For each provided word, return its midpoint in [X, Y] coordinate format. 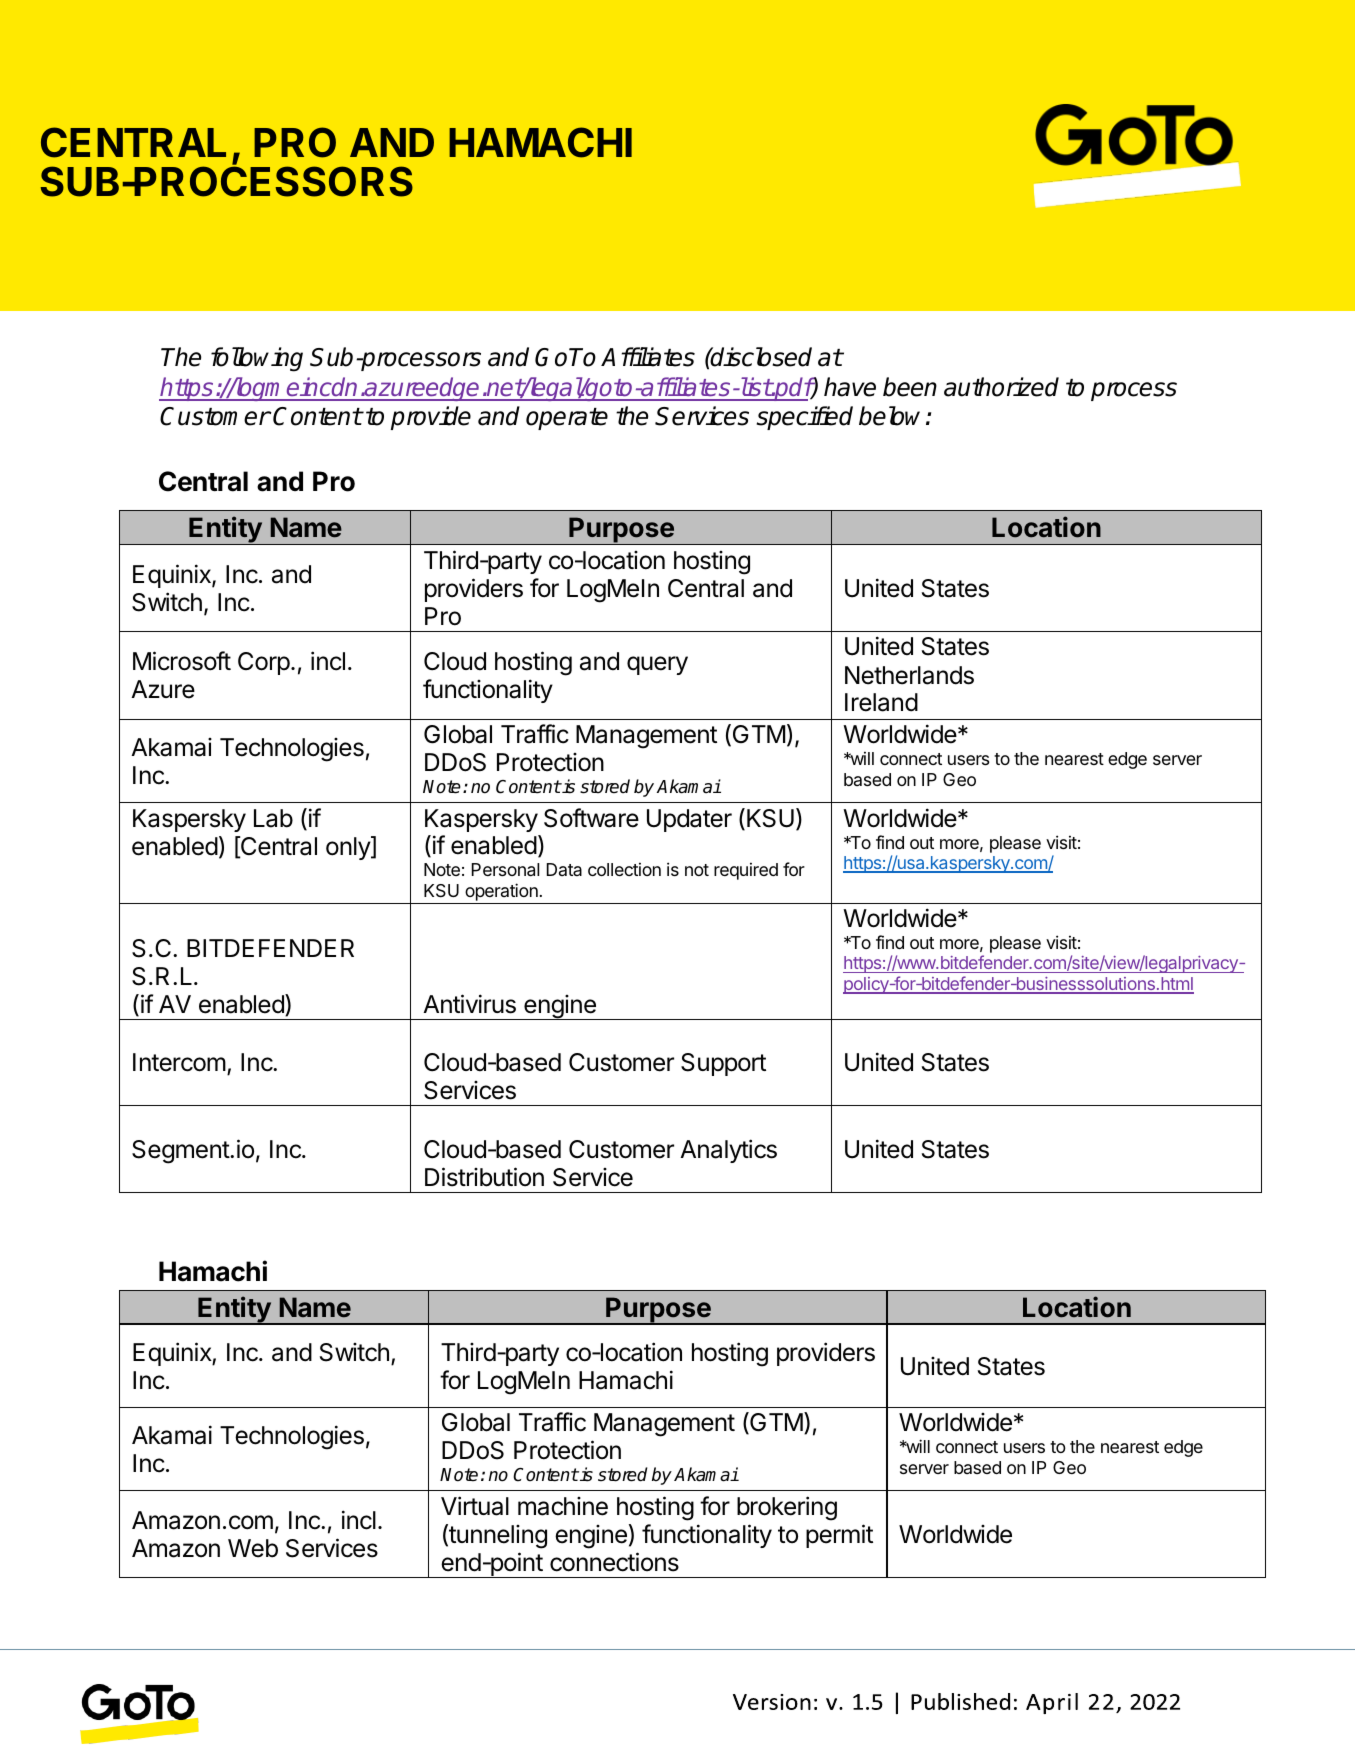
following [257, 359]
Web [253, 1548]
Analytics [728, 1151]
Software [591, 818]
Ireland [881, 702]
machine [563, 1506]
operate [567, 419]
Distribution [484, 1177]
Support [723, 1064]
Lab [273, 818]
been [910, 387]
